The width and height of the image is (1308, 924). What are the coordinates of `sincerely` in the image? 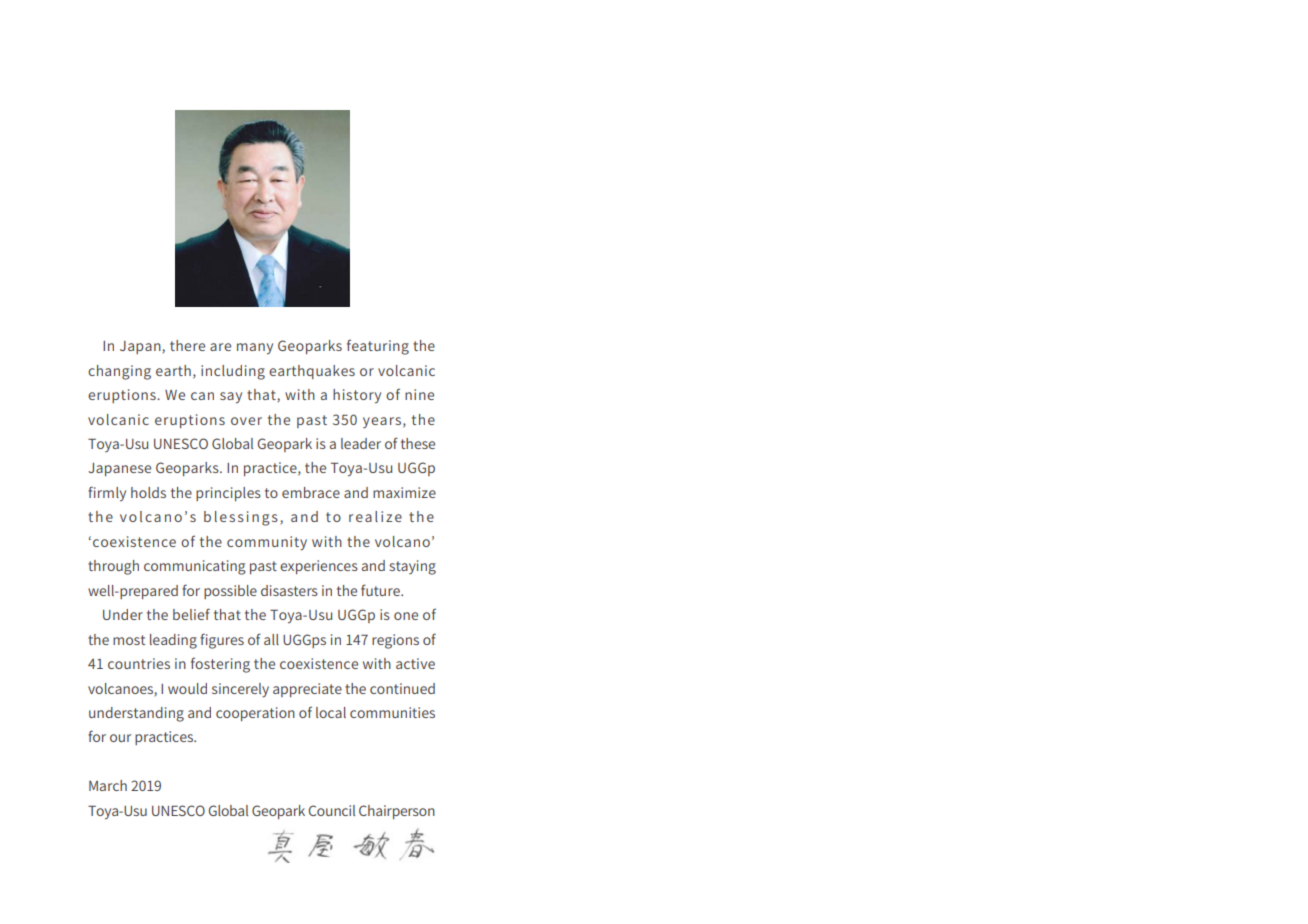 It's located at (240, 690).
